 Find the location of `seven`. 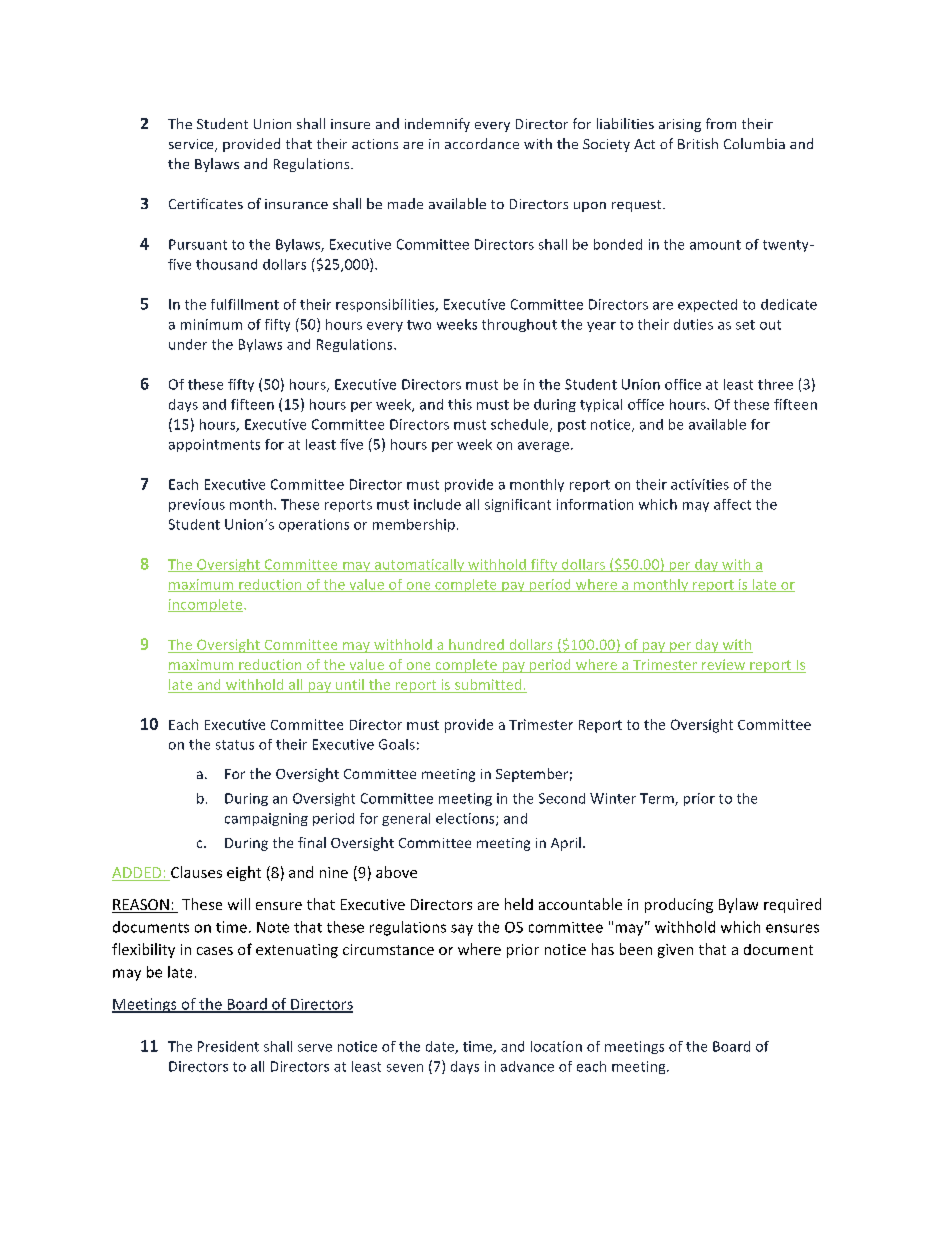

seven is located at coordinates (405, 1068).
